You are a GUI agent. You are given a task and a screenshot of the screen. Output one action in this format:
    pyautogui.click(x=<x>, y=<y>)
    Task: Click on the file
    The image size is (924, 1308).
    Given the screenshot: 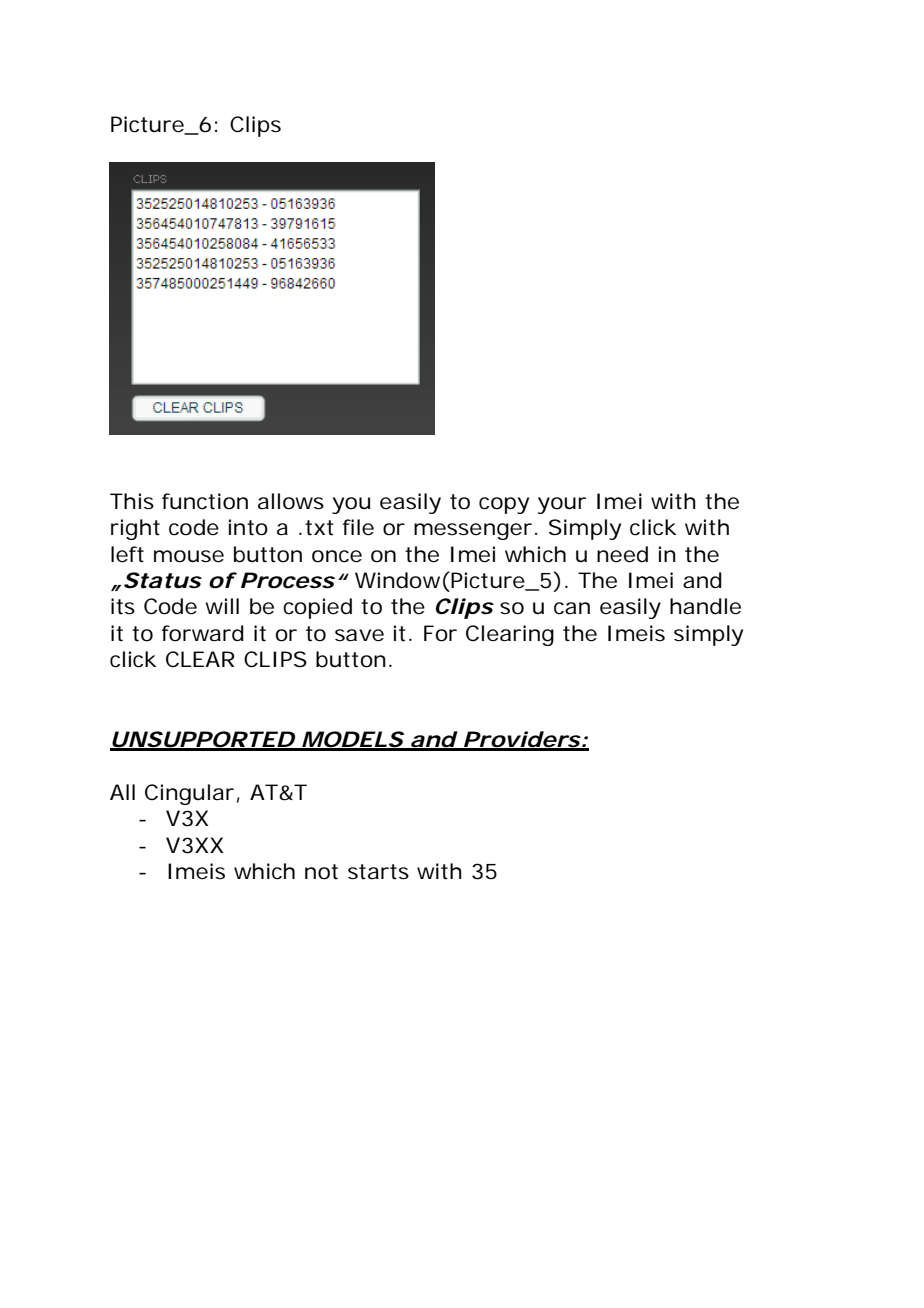 What is the action you would take?
    pyautogui.click(x=358, y=527)
